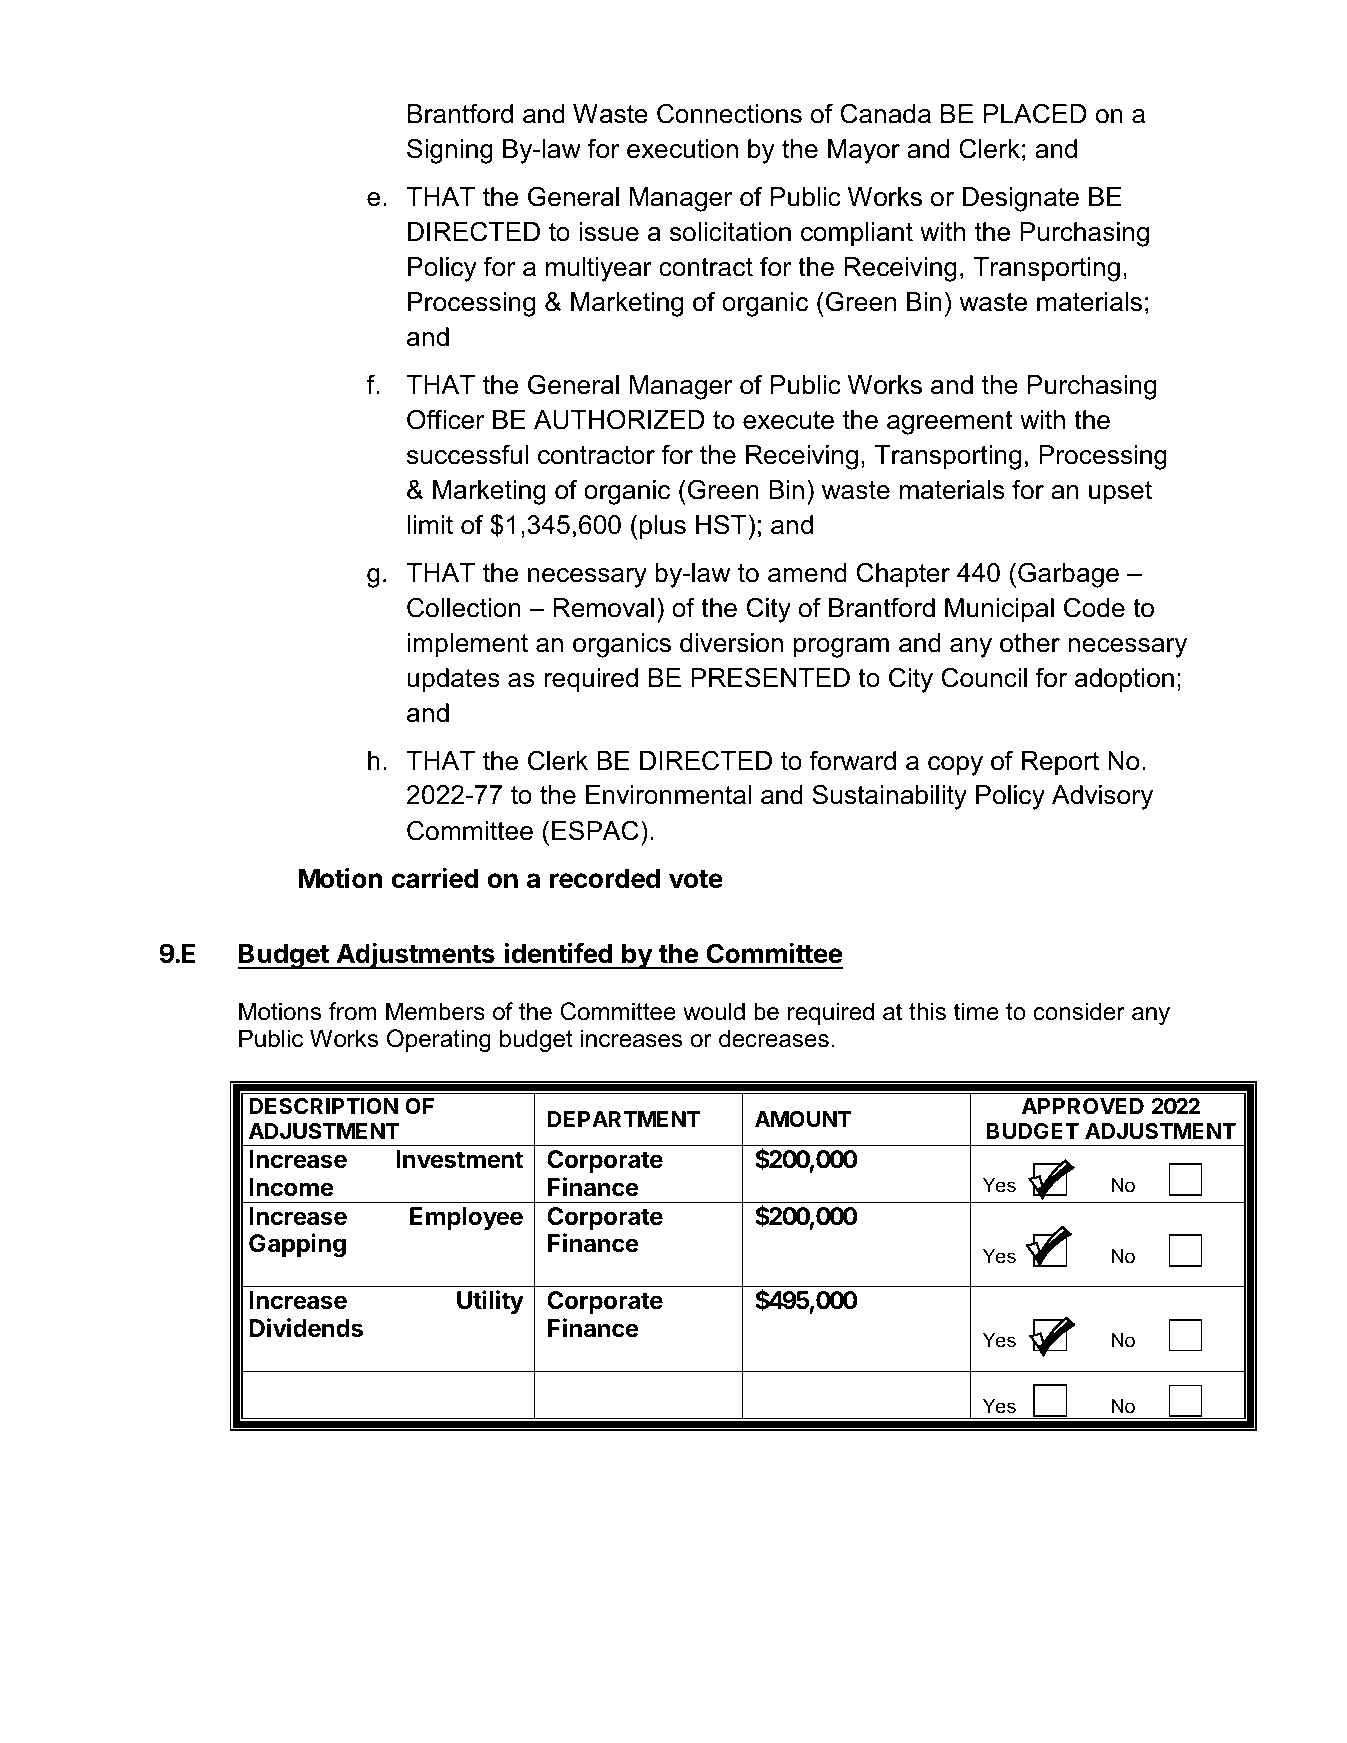 Image resolution: width=1347 pixels, height=1743 pixels. I want to click on Report, so click(1060, 763).
